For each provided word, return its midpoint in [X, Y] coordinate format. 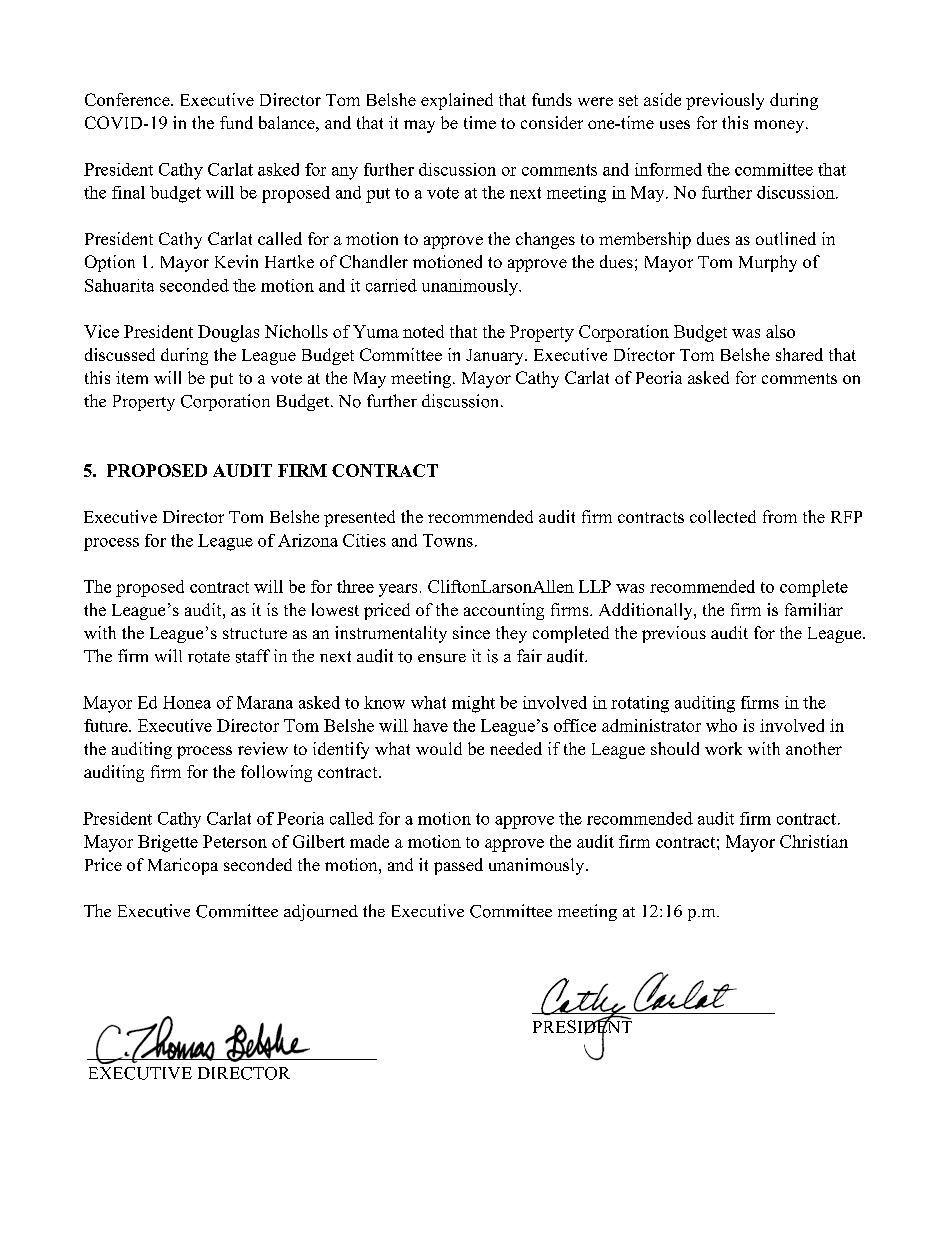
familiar [814, 609]
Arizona [308, 540]
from [780, 516]
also [780, 331]
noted [423, 331]
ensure [442, 658]
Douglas [228, 333]
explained [457, 101]
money [780, 126]
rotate [209, 657]
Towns [448, 540]
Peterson [235, 841]
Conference [128, 99]
